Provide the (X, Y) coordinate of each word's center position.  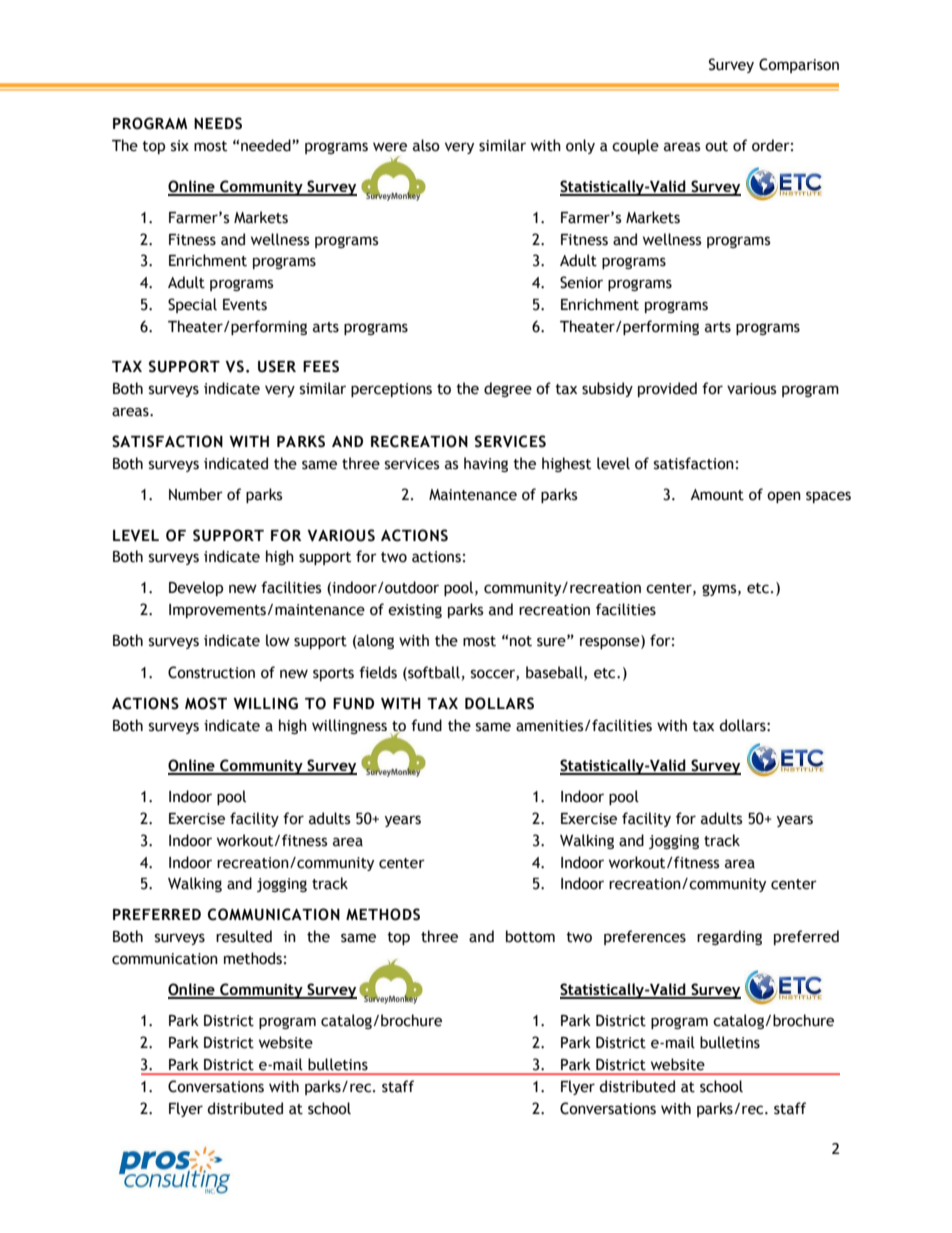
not (521, 641)
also (426, 145)
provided (667, 389)
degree (508, 389)
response (611, 643)
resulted (244, 936)
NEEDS (218, 123)
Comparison (799, 65)
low (278, 640)
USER (277, 366)
